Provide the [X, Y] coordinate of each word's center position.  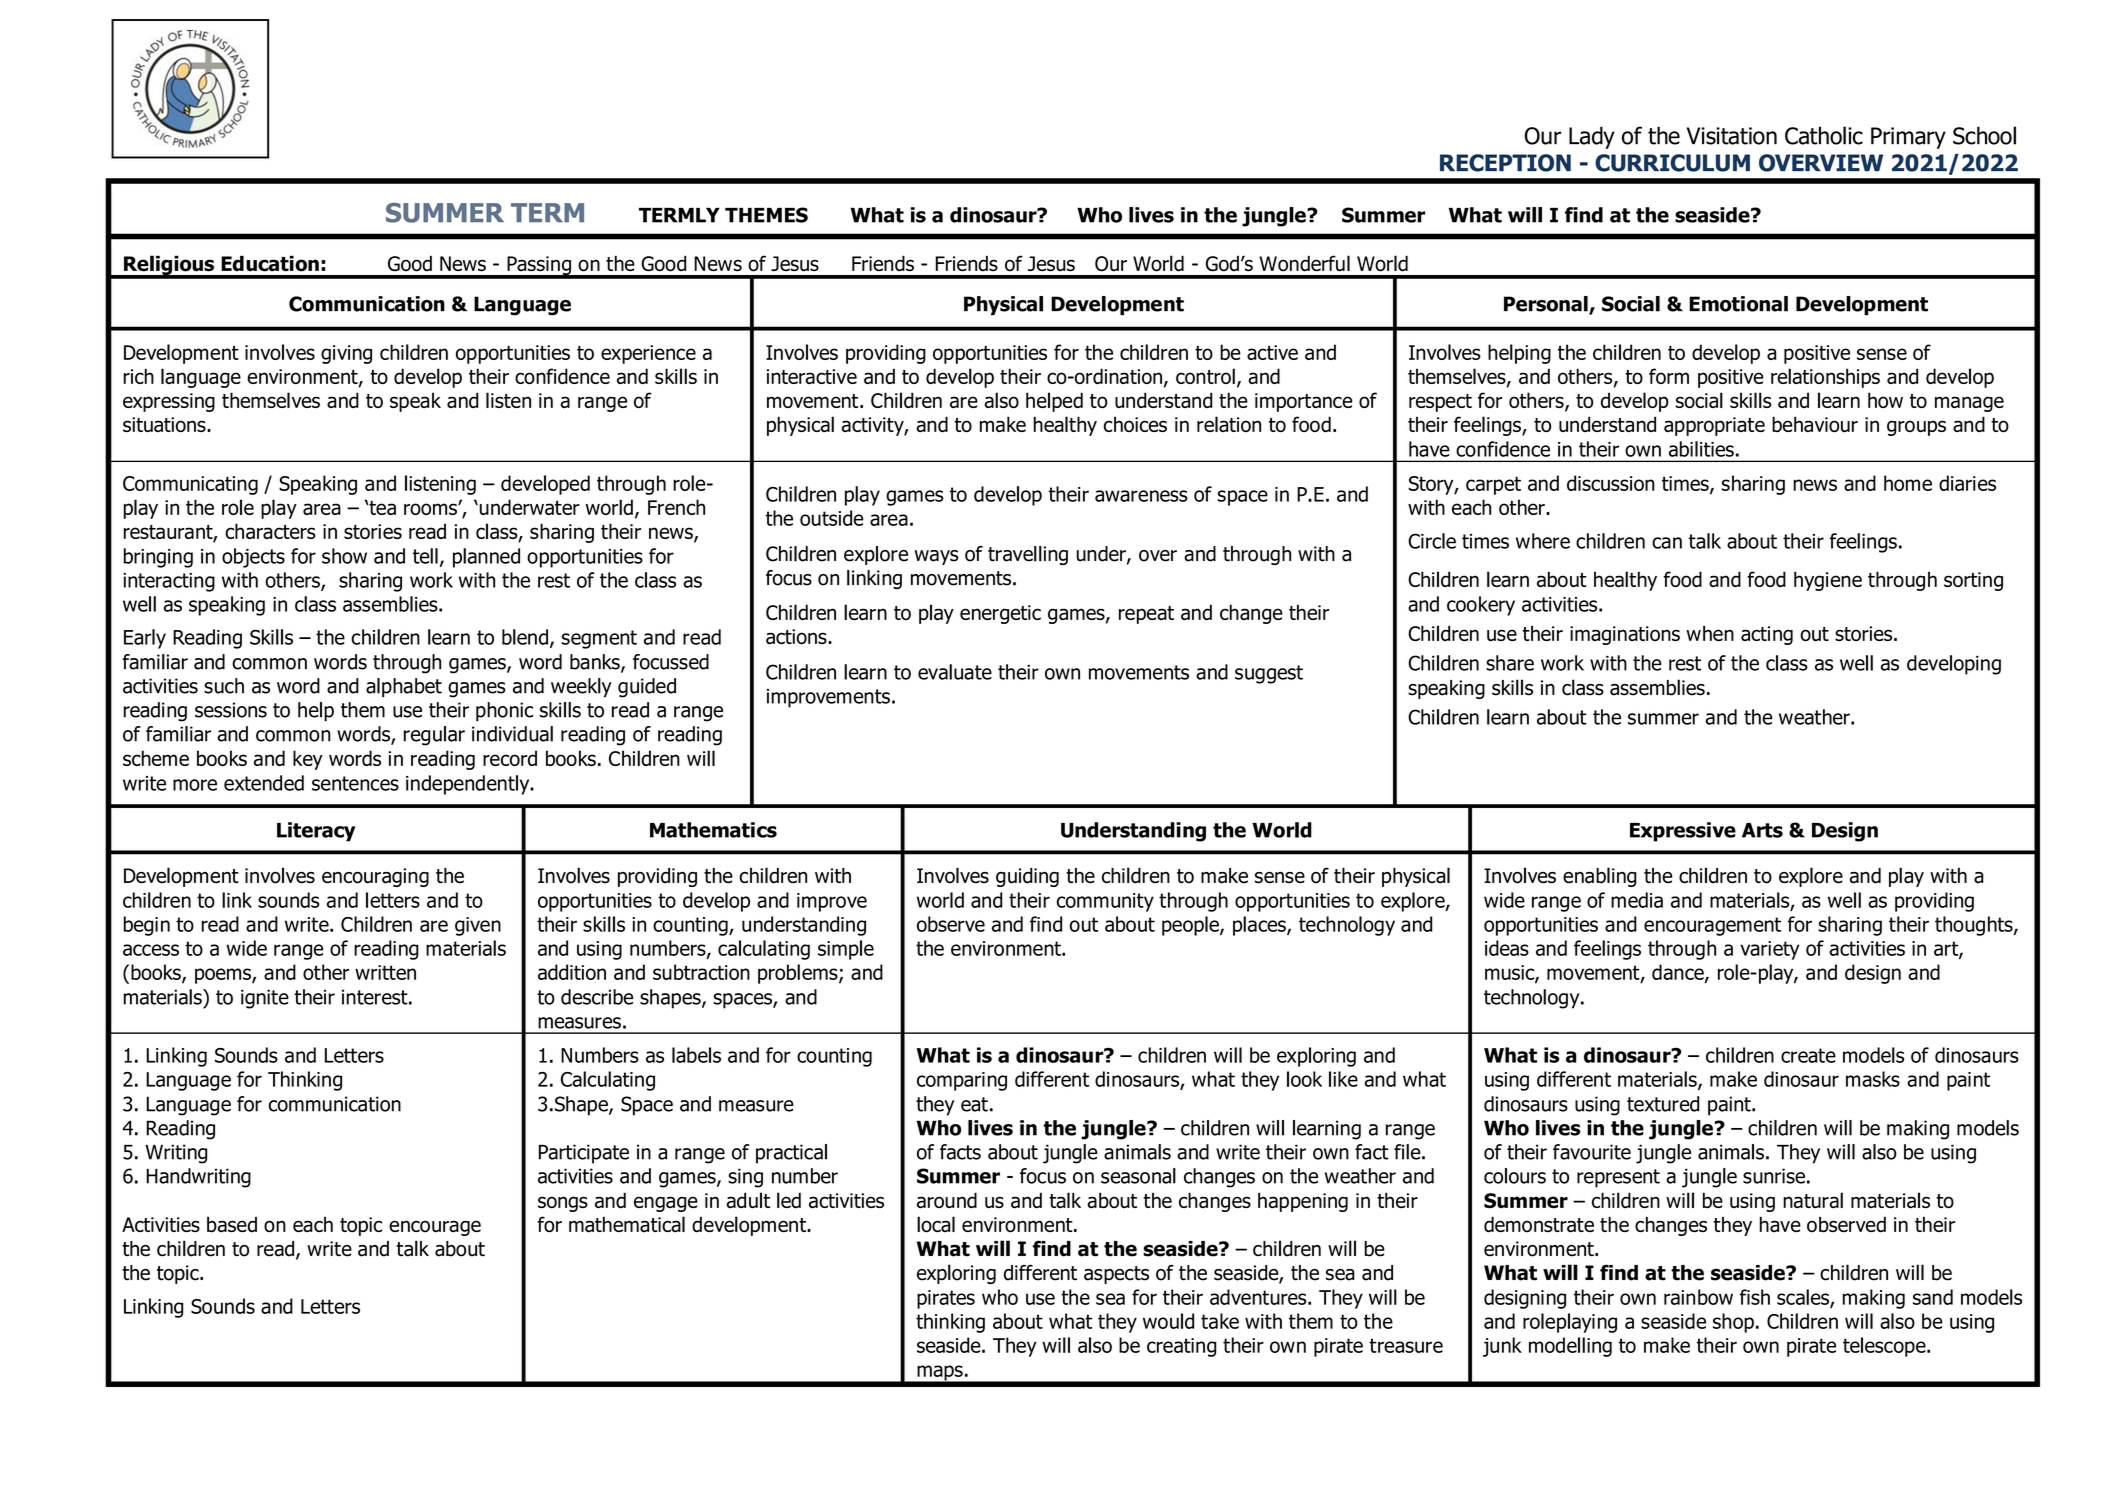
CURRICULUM [1672, 163]
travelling [1028, 555]
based [232, 1225]
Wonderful [1304, 263]
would [1168, 1321]
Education [270, 264]
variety [1770, 950]
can [1667, 543]
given [478, 926]
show [344, 556]
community [1105, 902]
